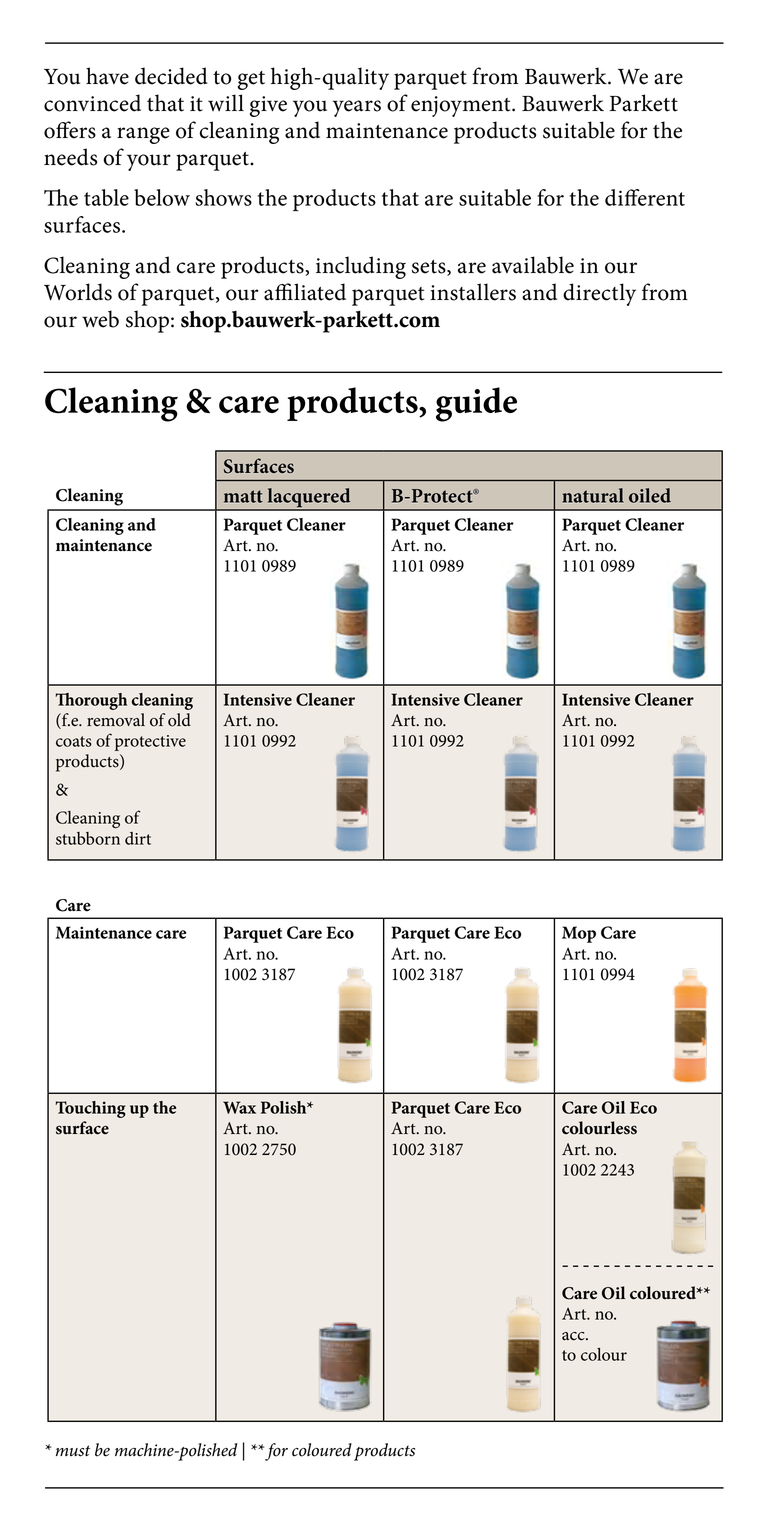  What do you see at coordinates (143, 135) in the screenshot?
I see `range` at bounding box center [143, 135].
